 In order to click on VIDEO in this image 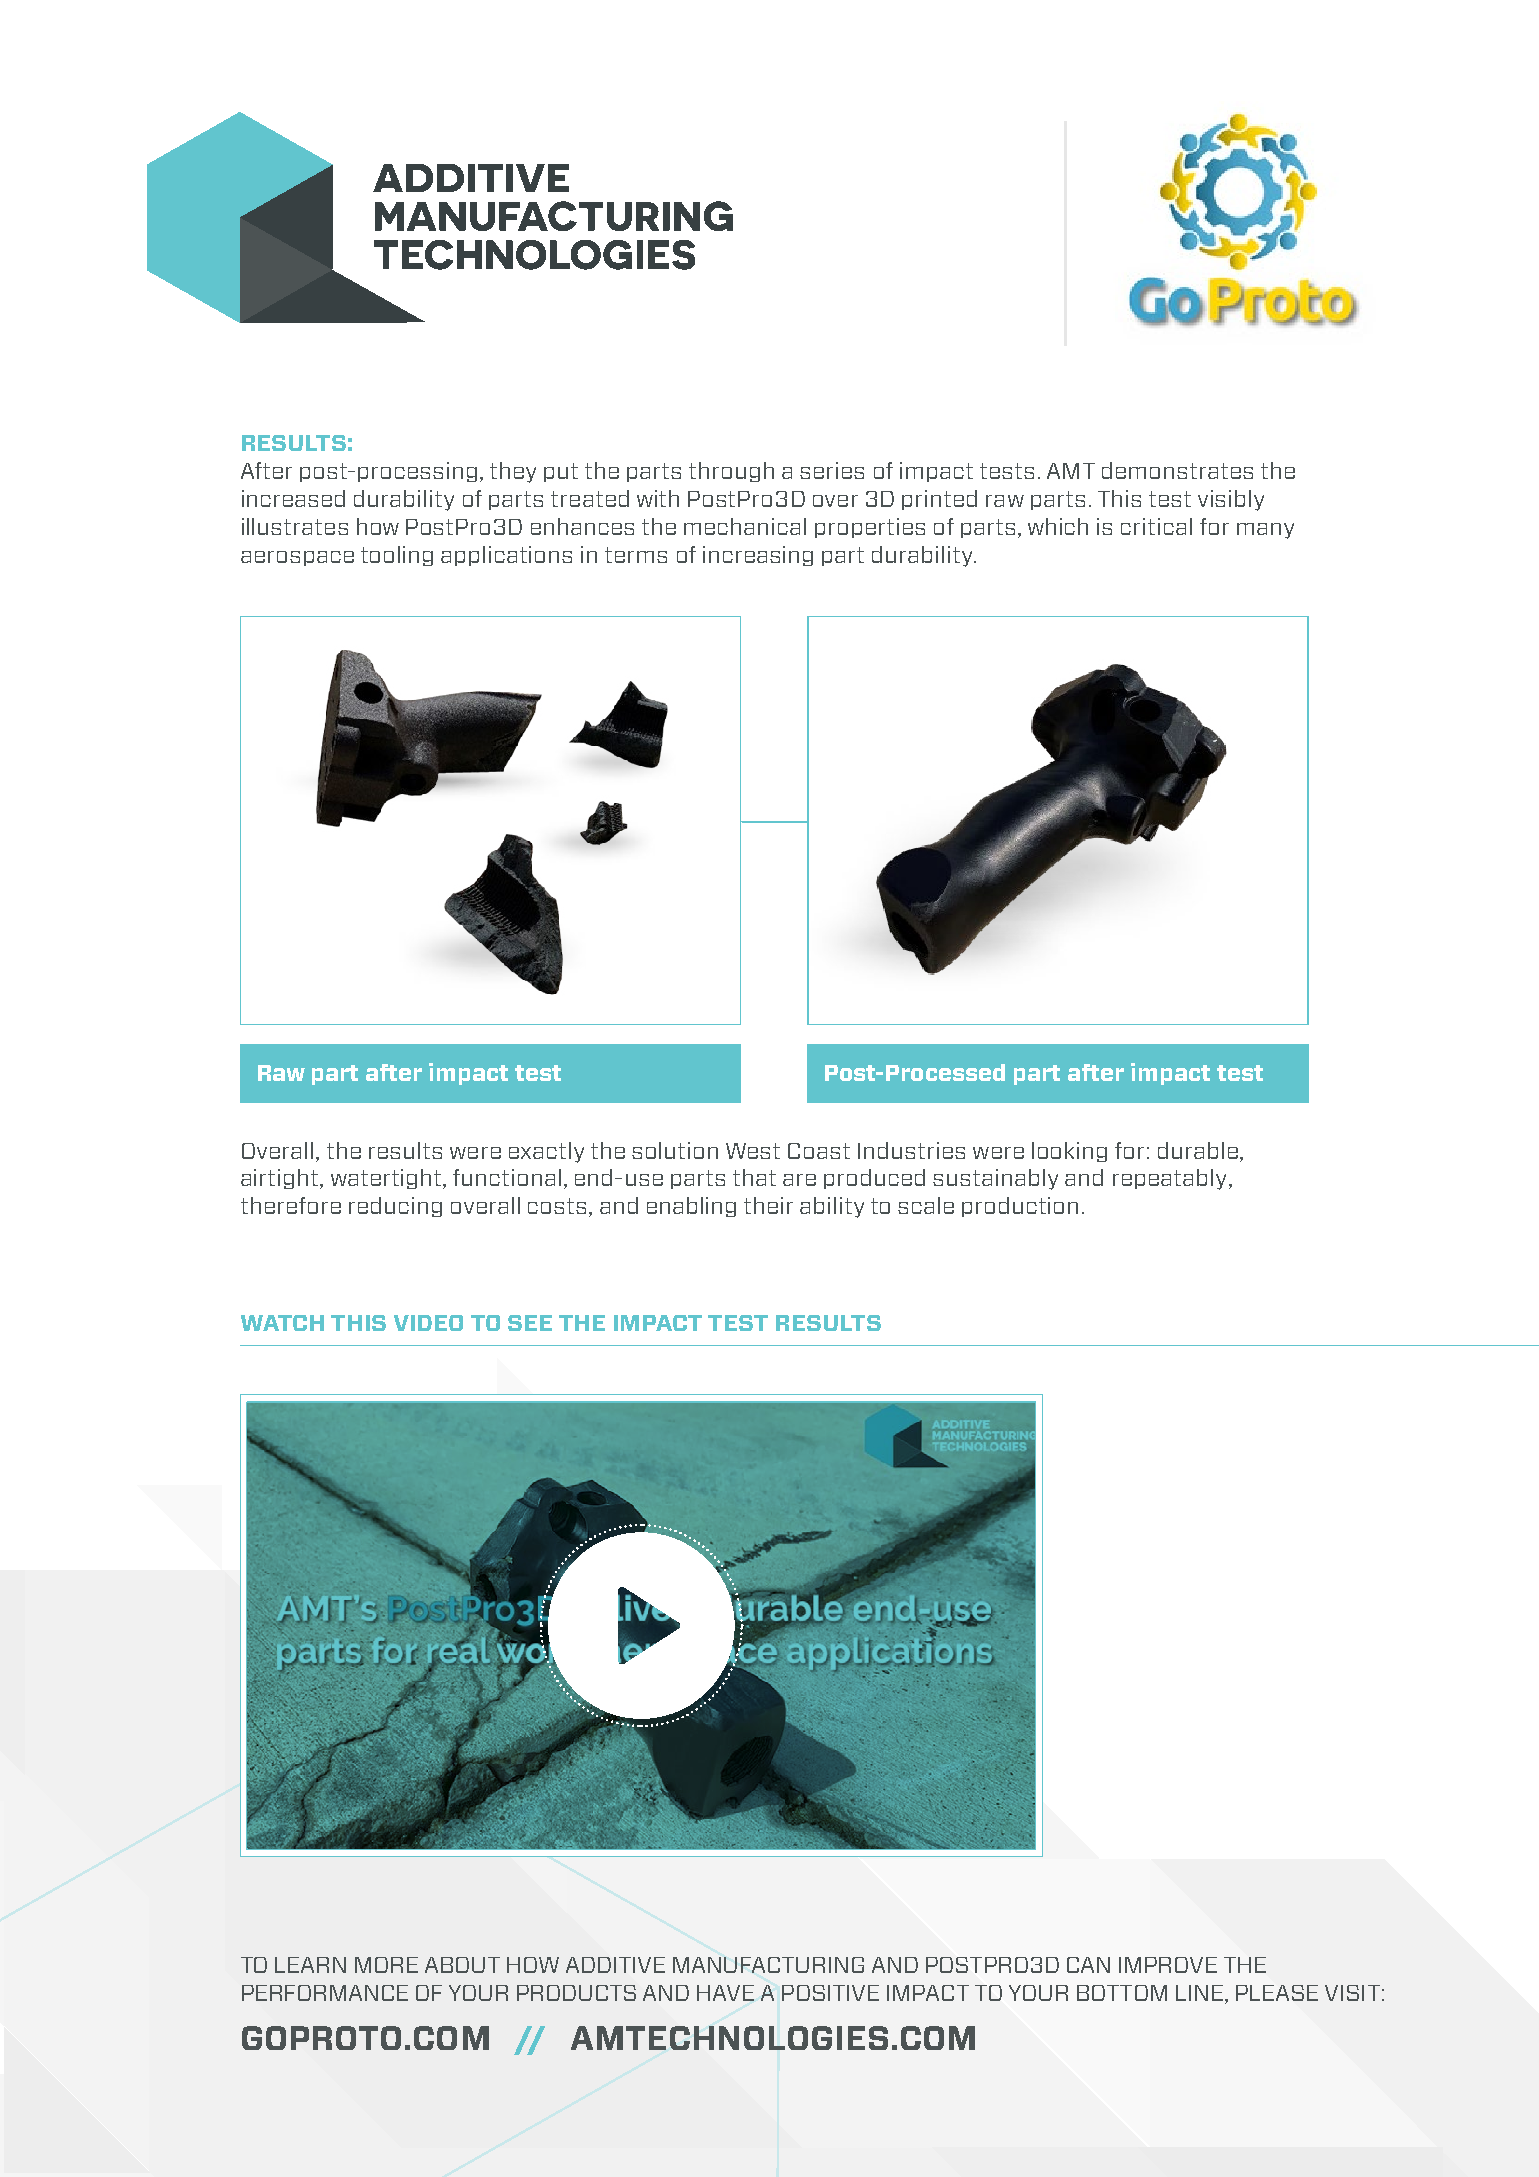, I will do `click(428, 1323)`.
